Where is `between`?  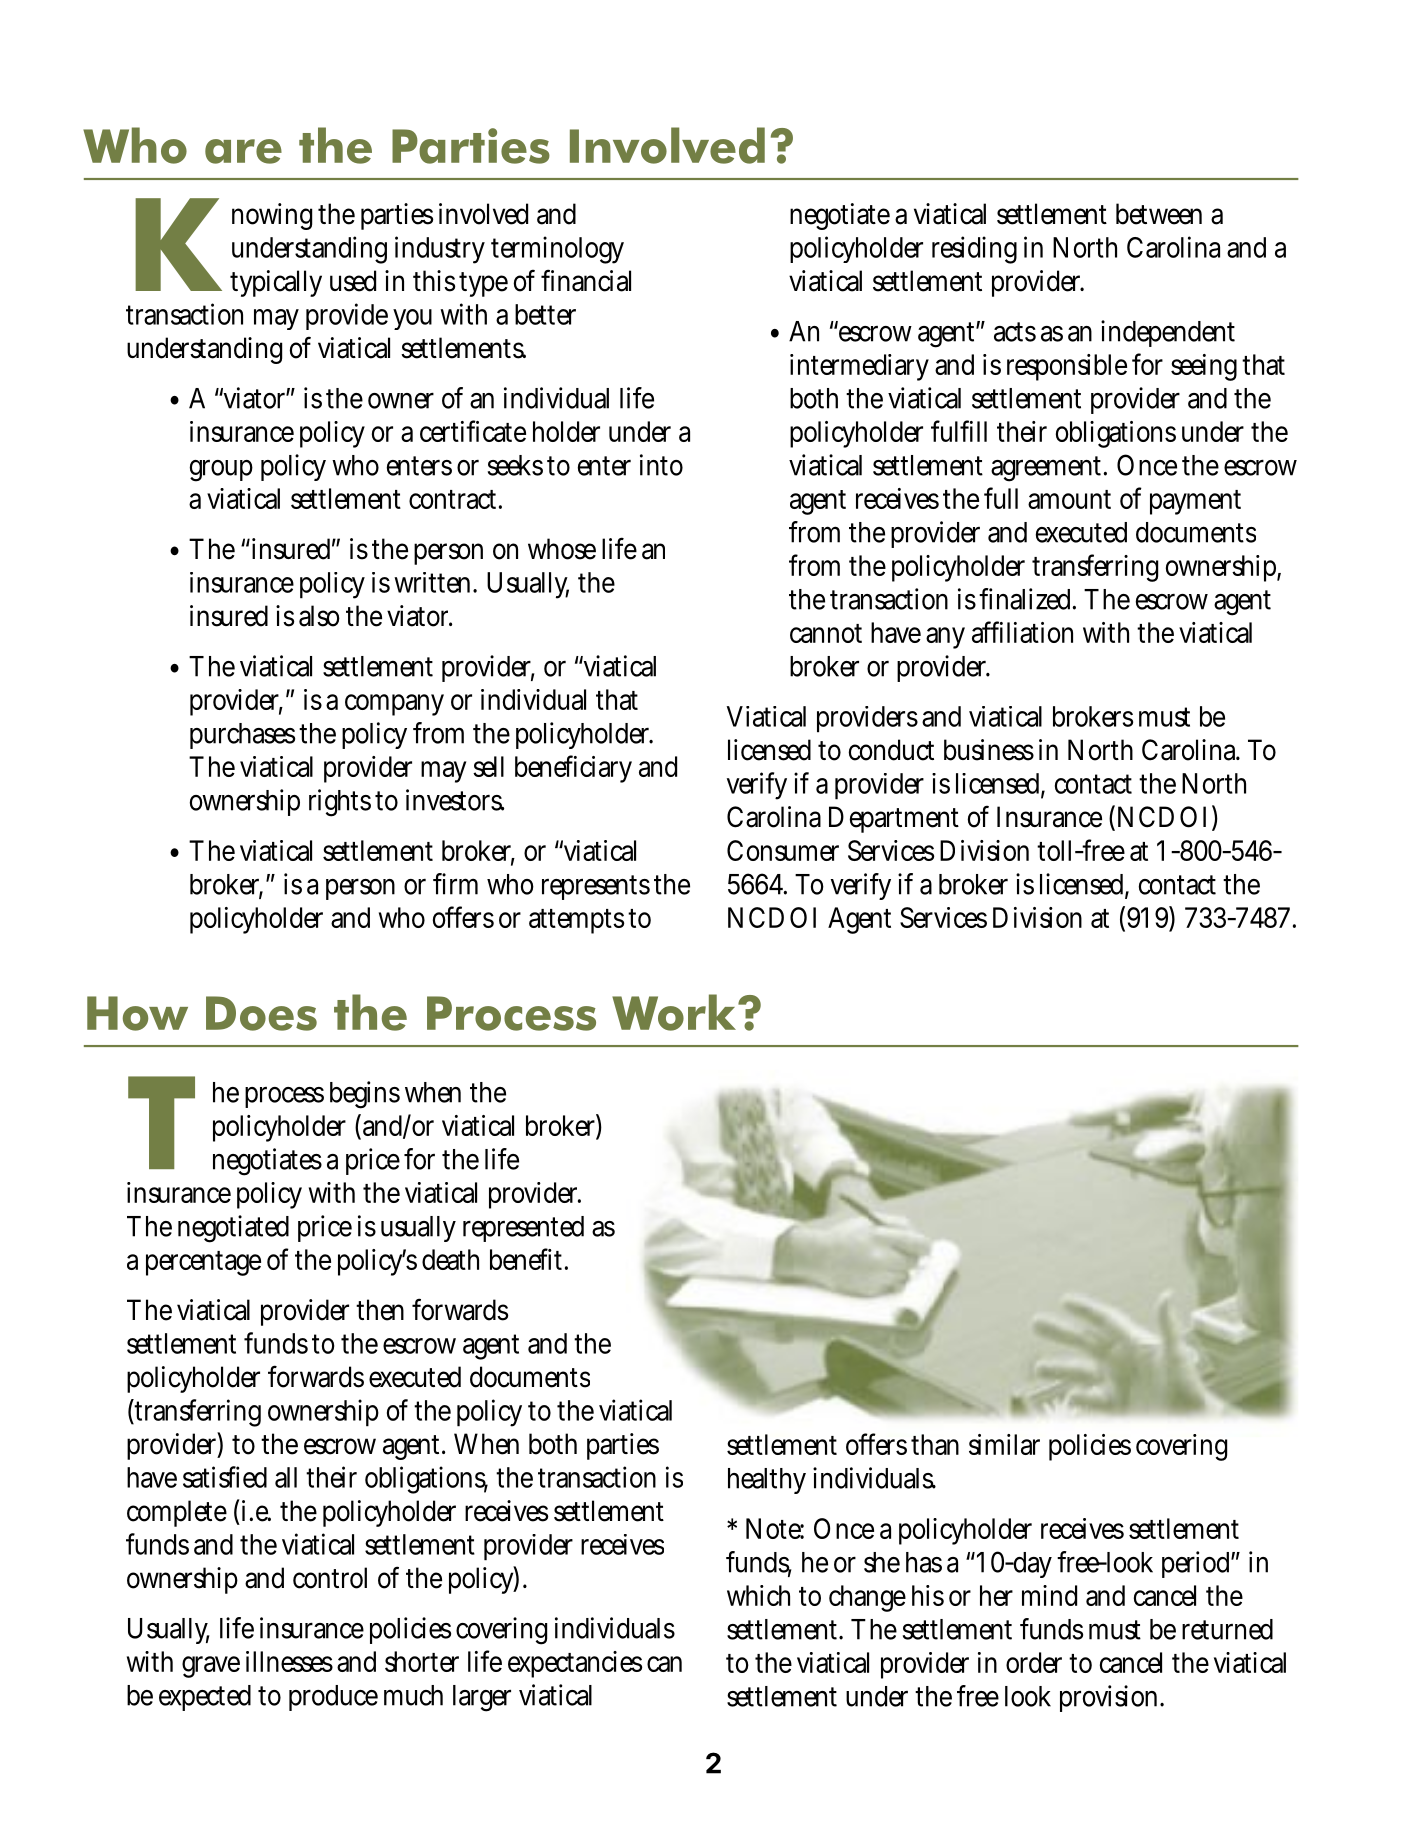
between is located at coordinates (1159, 214).
